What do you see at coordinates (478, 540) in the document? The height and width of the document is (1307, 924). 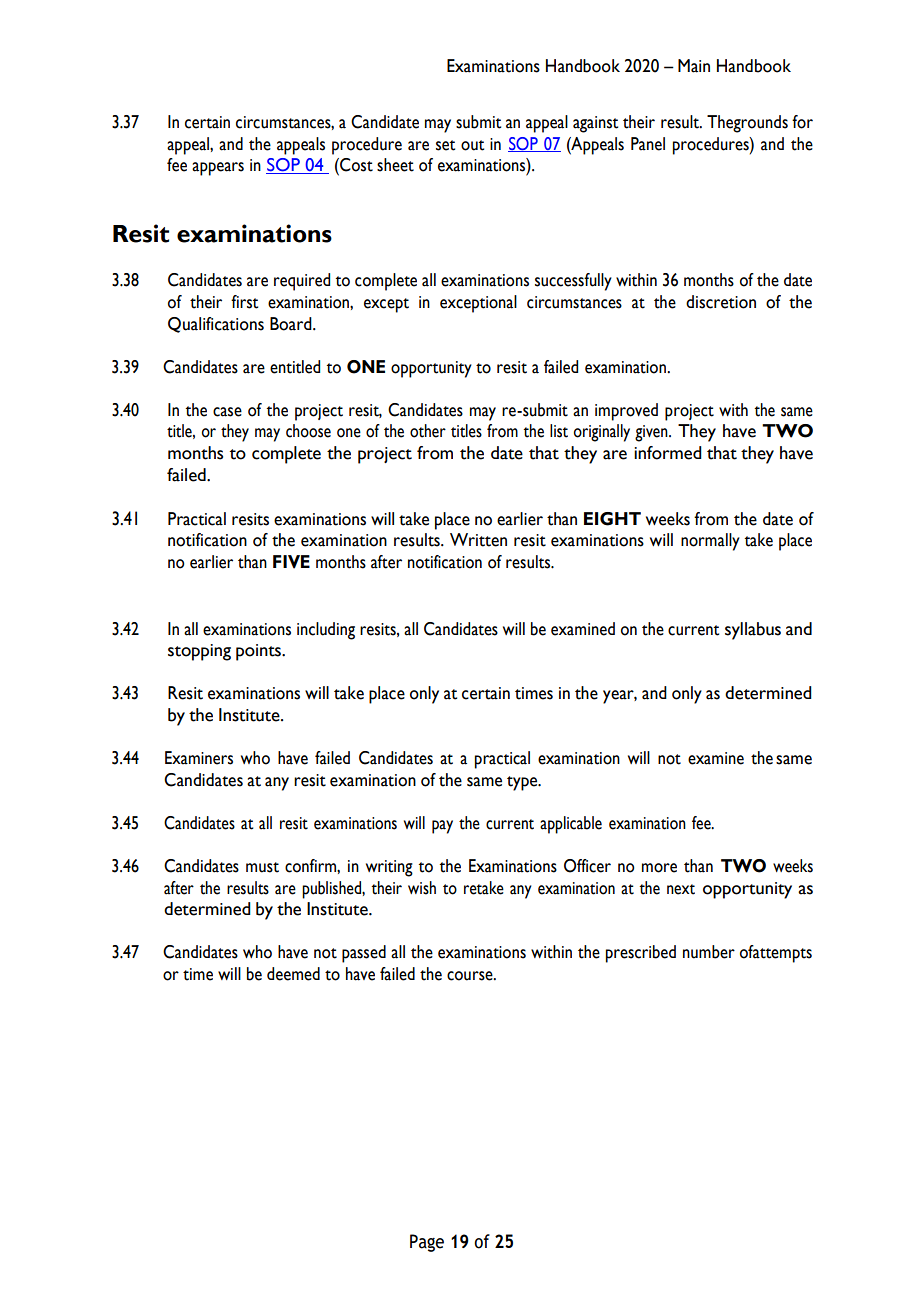 I see `Written` at bounding box center [478, 540].
